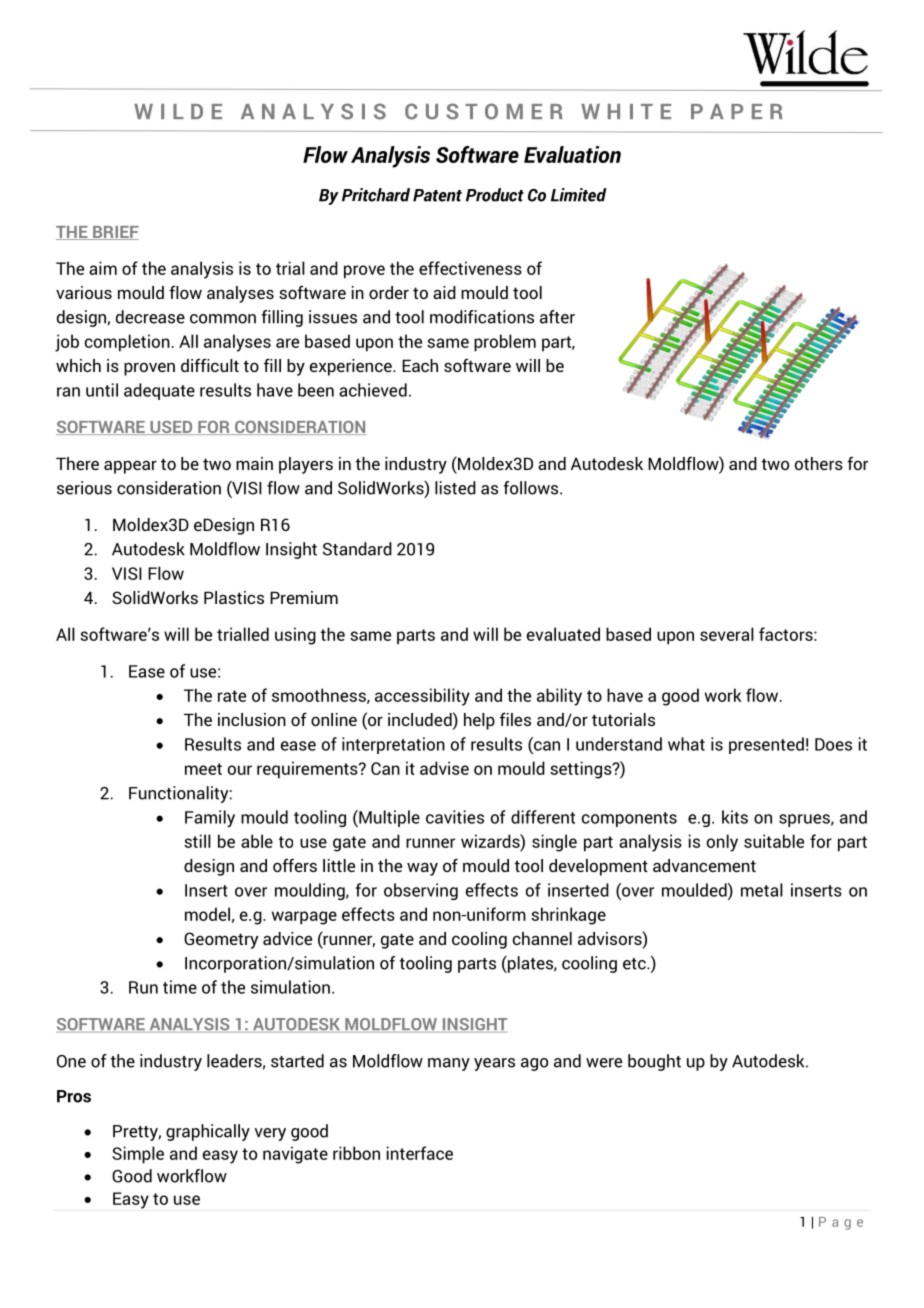 The height and width of the image is (1308, 924). I want to click on BRIEF, so click(115, 233).
